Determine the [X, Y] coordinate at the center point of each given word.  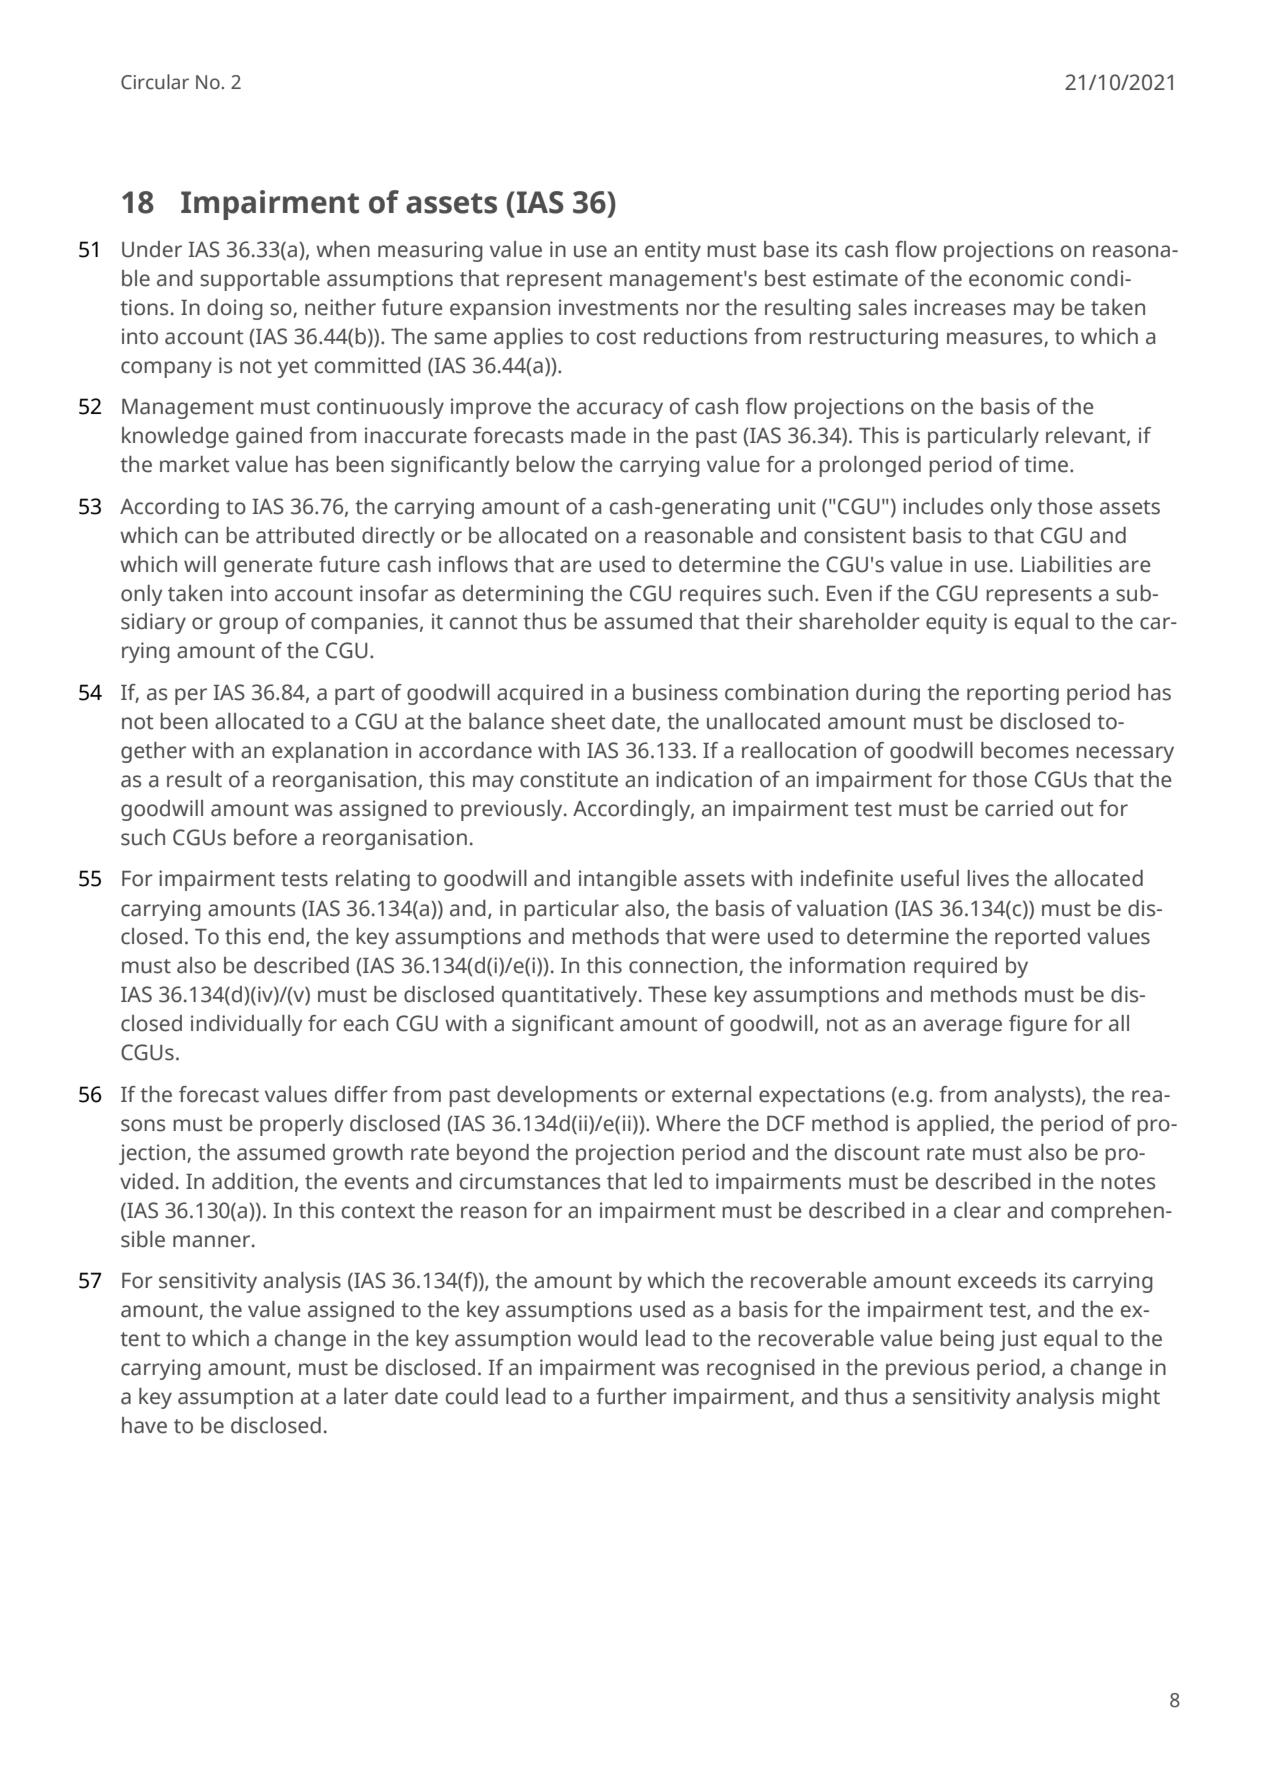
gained [269, 437]
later [366, 1396]
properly [301, 1125]
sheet [578, 721]
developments [567, 1096]
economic [1016, 278]
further [632, 1396]
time [1047, 464]
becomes [1025, 750]
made [598, 435]
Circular [155, 82]
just [1018, 1340]
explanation [330, 752]
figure [1038, 1025]
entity [673, 251]
